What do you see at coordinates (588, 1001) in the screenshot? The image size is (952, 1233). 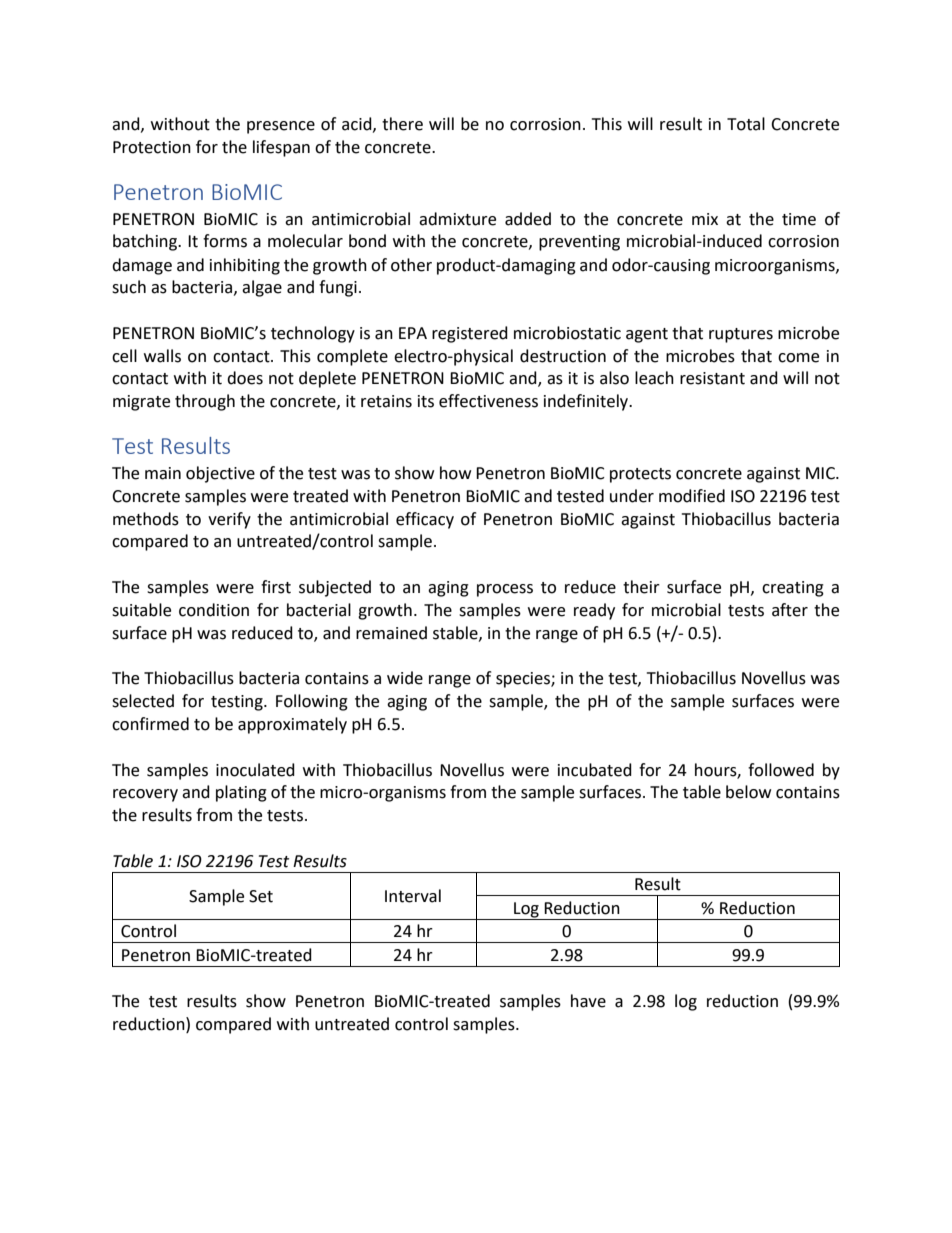 I see `have` at bounding box center [588, 1001].
